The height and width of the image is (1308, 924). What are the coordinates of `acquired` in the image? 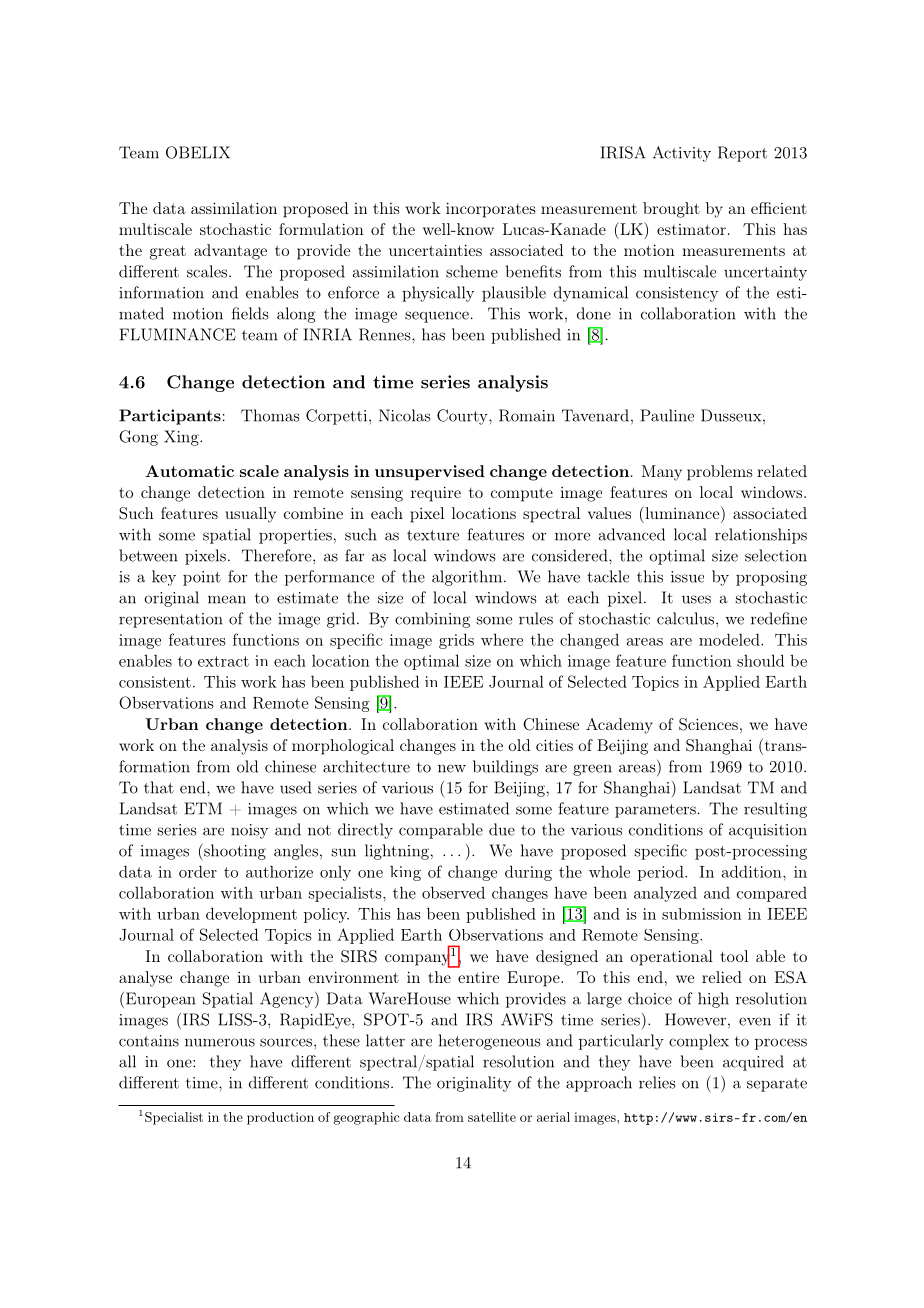 It's located at (753, 1063).
